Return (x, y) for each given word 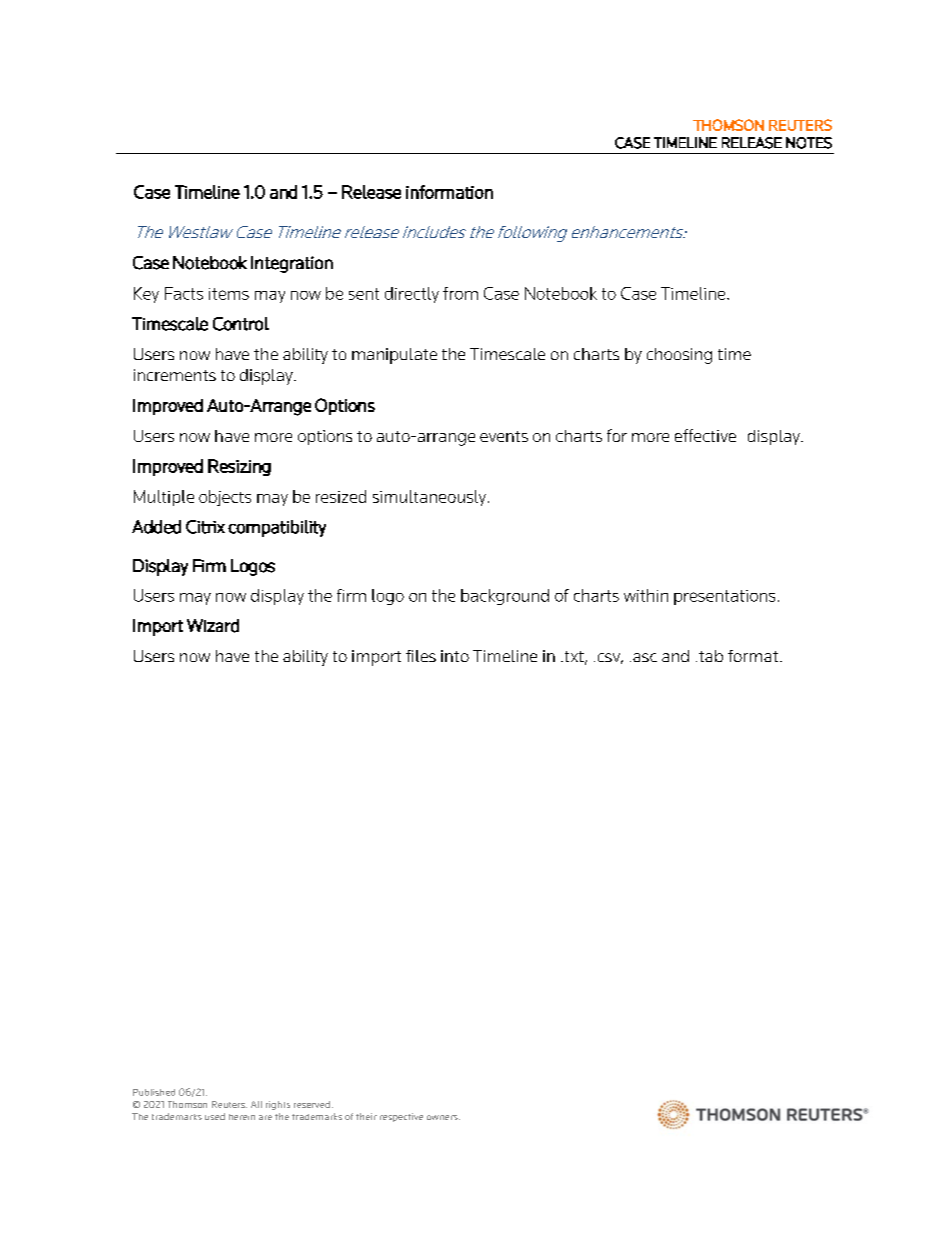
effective (705, 435)
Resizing (239, 467)
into (455, 656)
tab (711, 656)
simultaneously (429, 498)
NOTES (809, 143)
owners (443, 1117)
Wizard (213, 626)
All (256, 1104)
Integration (292, 264)
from (460, 293)
